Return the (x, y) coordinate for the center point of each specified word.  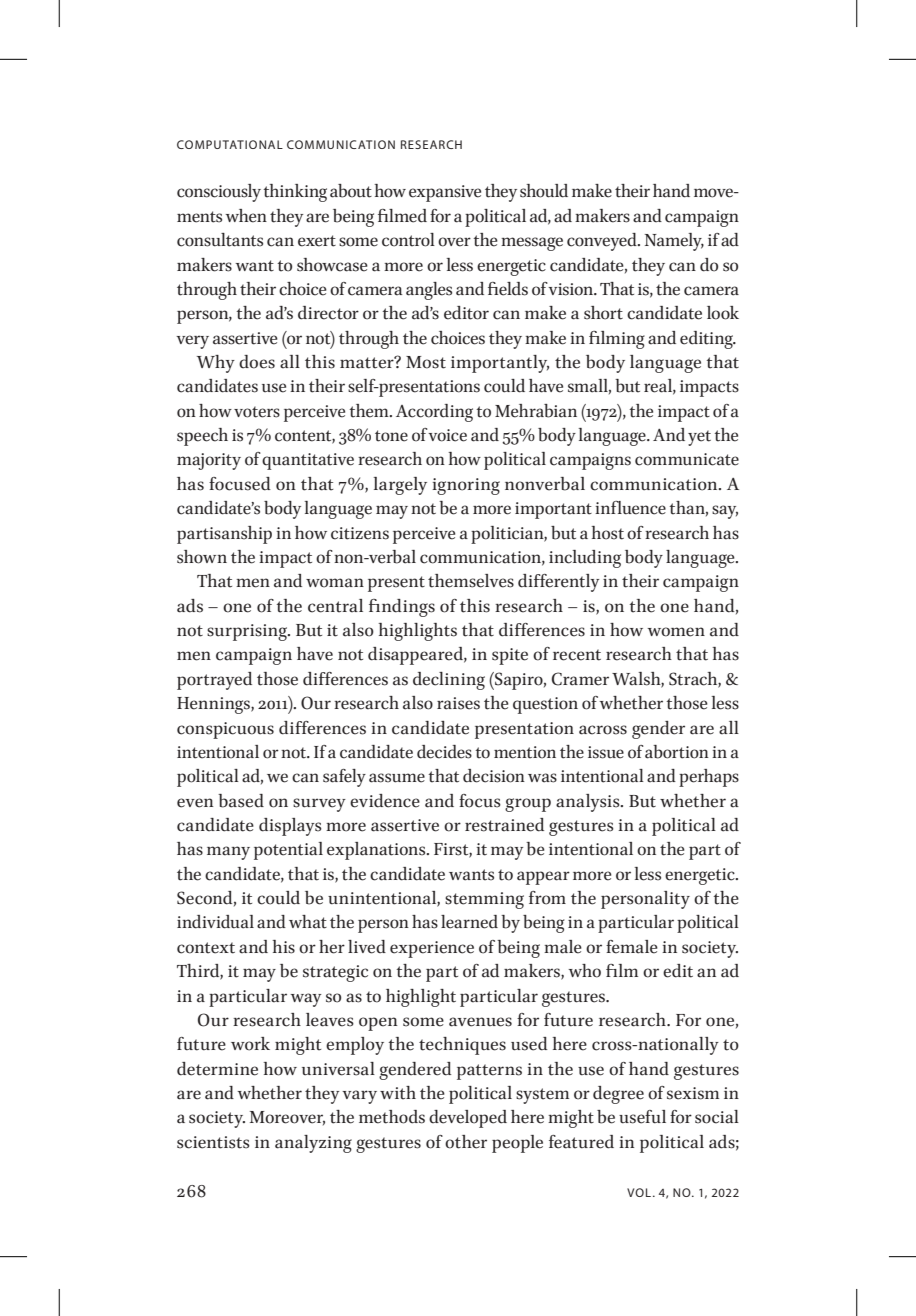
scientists (213, 1142)
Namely (674, 242)
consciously (219, 193)
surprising (248, 632)
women (676, 632)
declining (449, 681)
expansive (445, 193)
